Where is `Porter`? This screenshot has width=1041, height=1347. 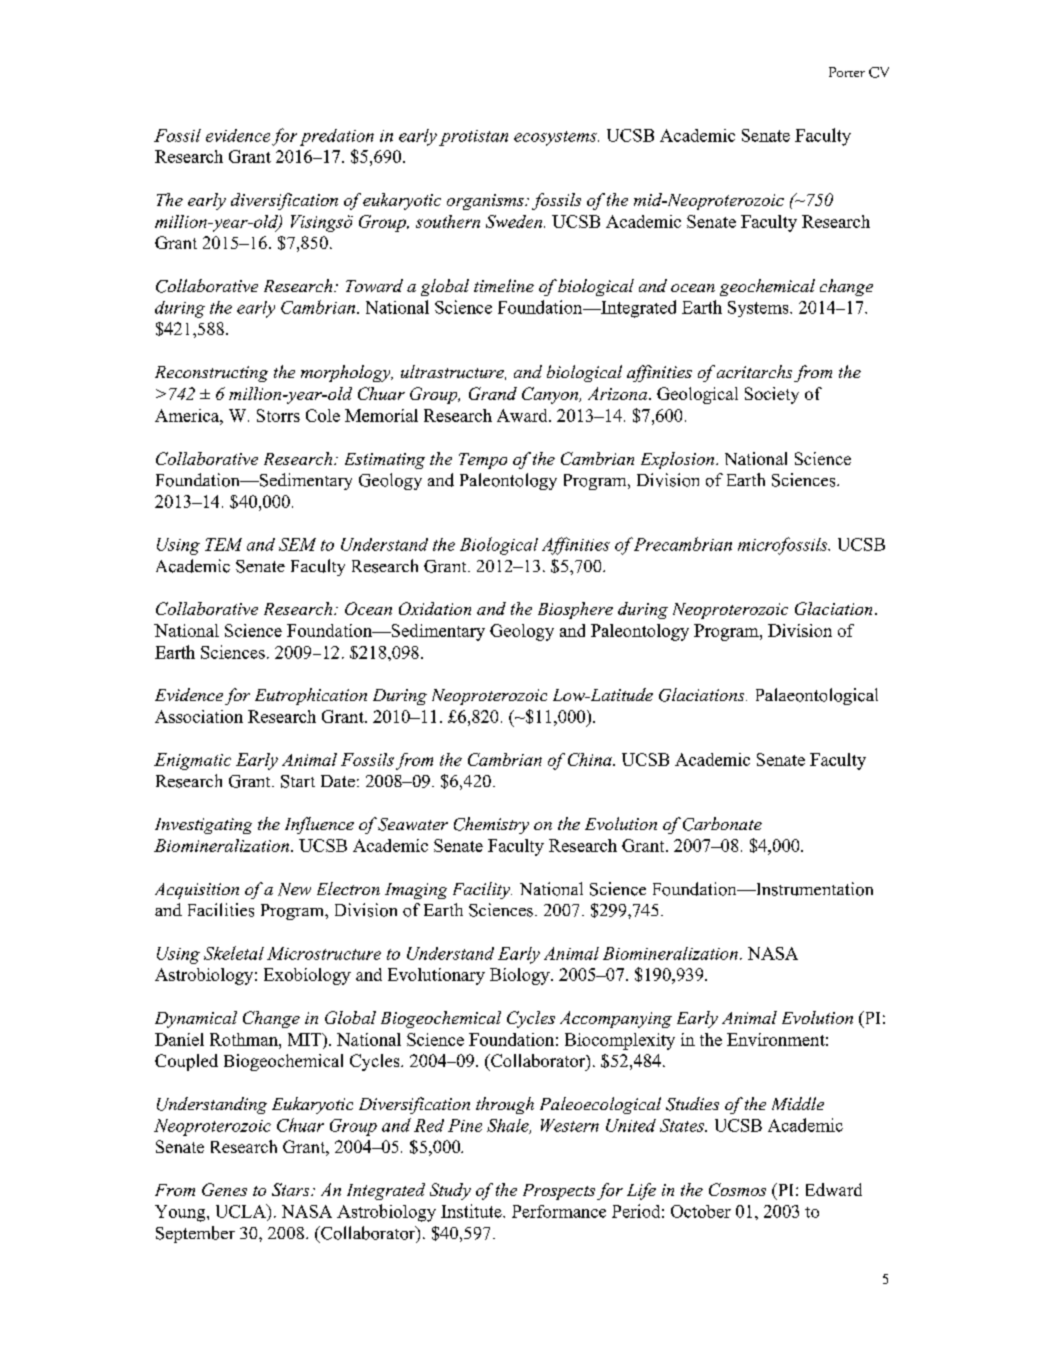
Porter is located at coordinates (847, 72).
